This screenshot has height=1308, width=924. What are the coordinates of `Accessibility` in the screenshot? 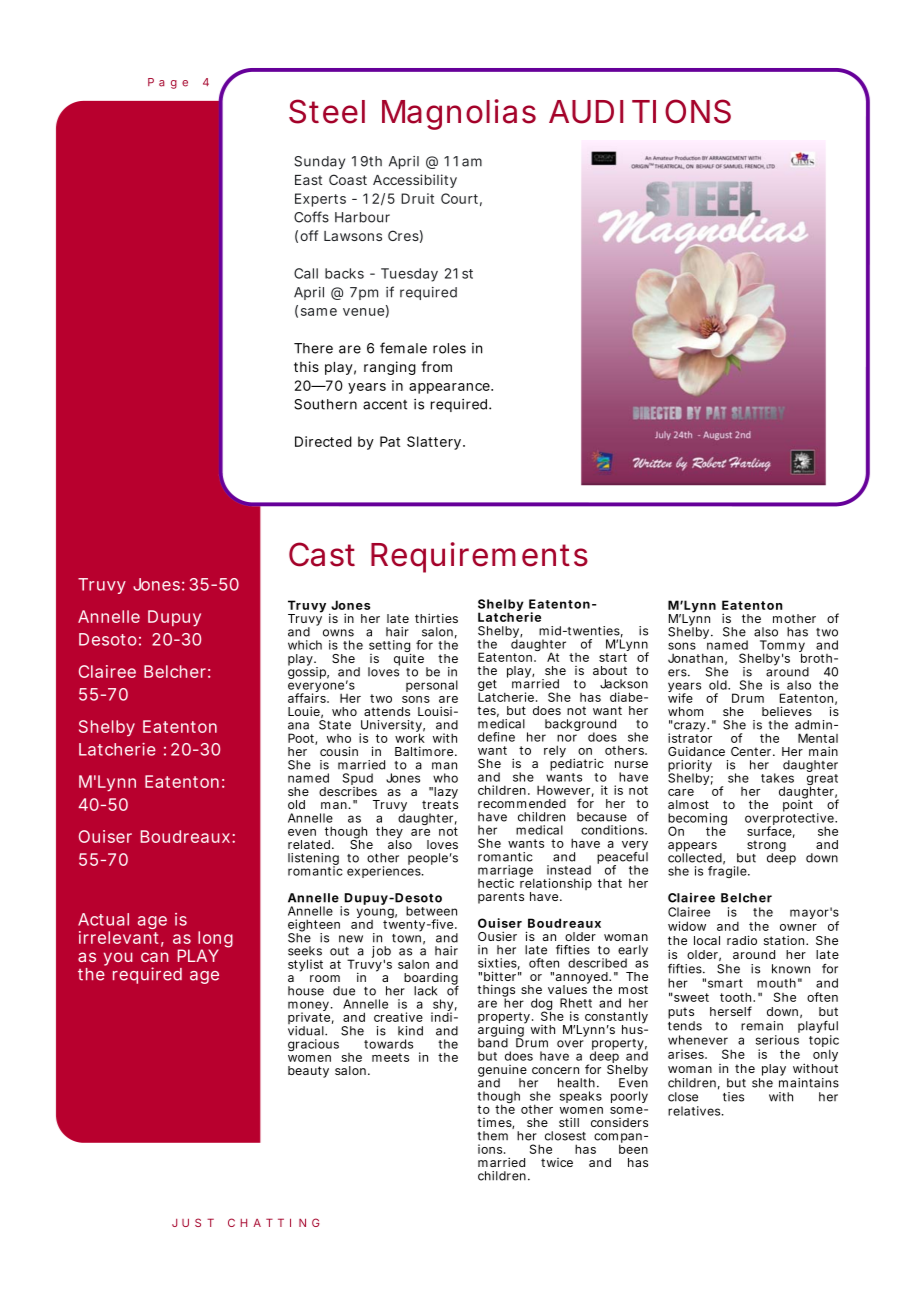 It's located at (415, 181).
